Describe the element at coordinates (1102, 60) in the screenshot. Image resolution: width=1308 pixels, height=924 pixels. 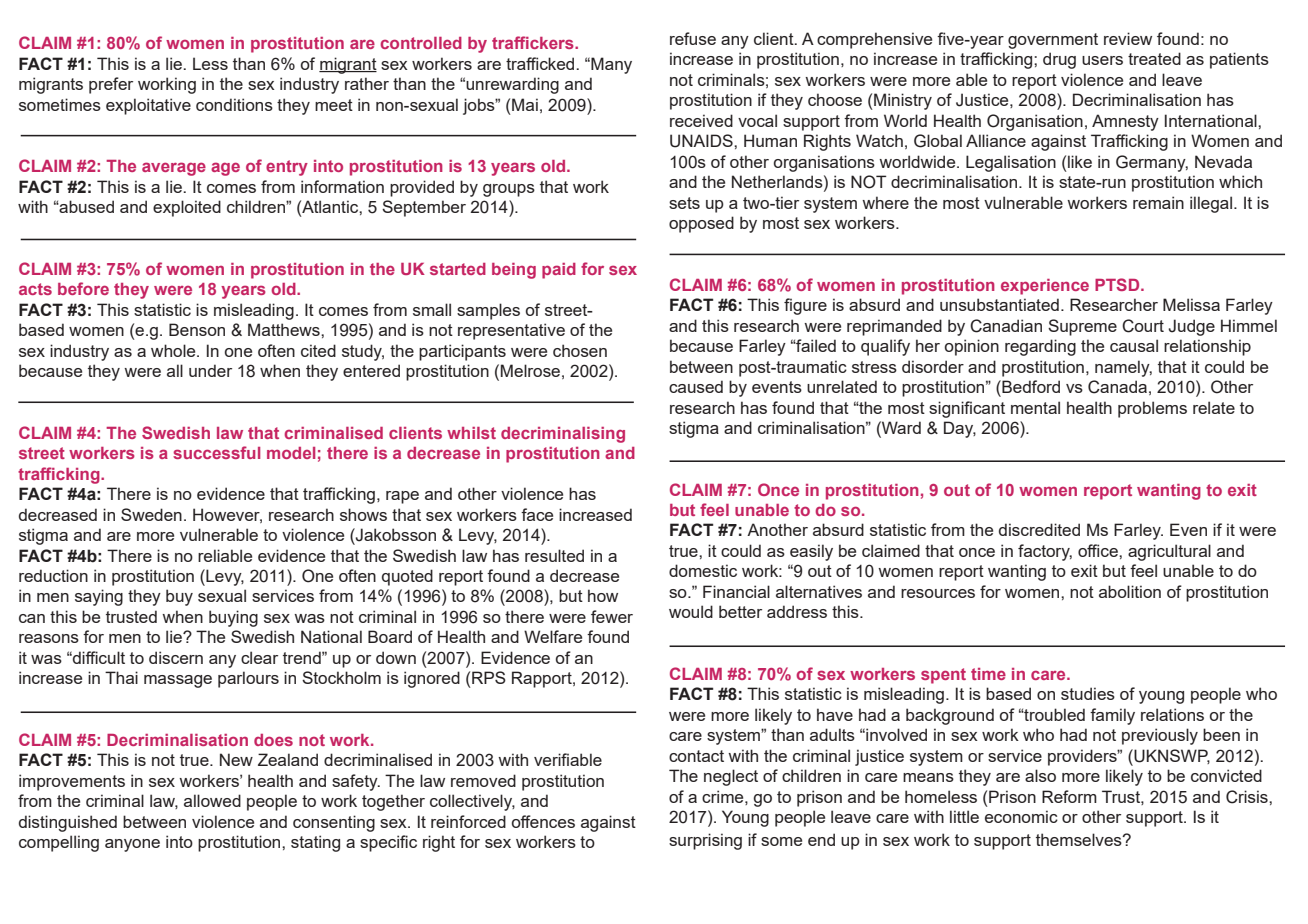
I see `users` at that location.
